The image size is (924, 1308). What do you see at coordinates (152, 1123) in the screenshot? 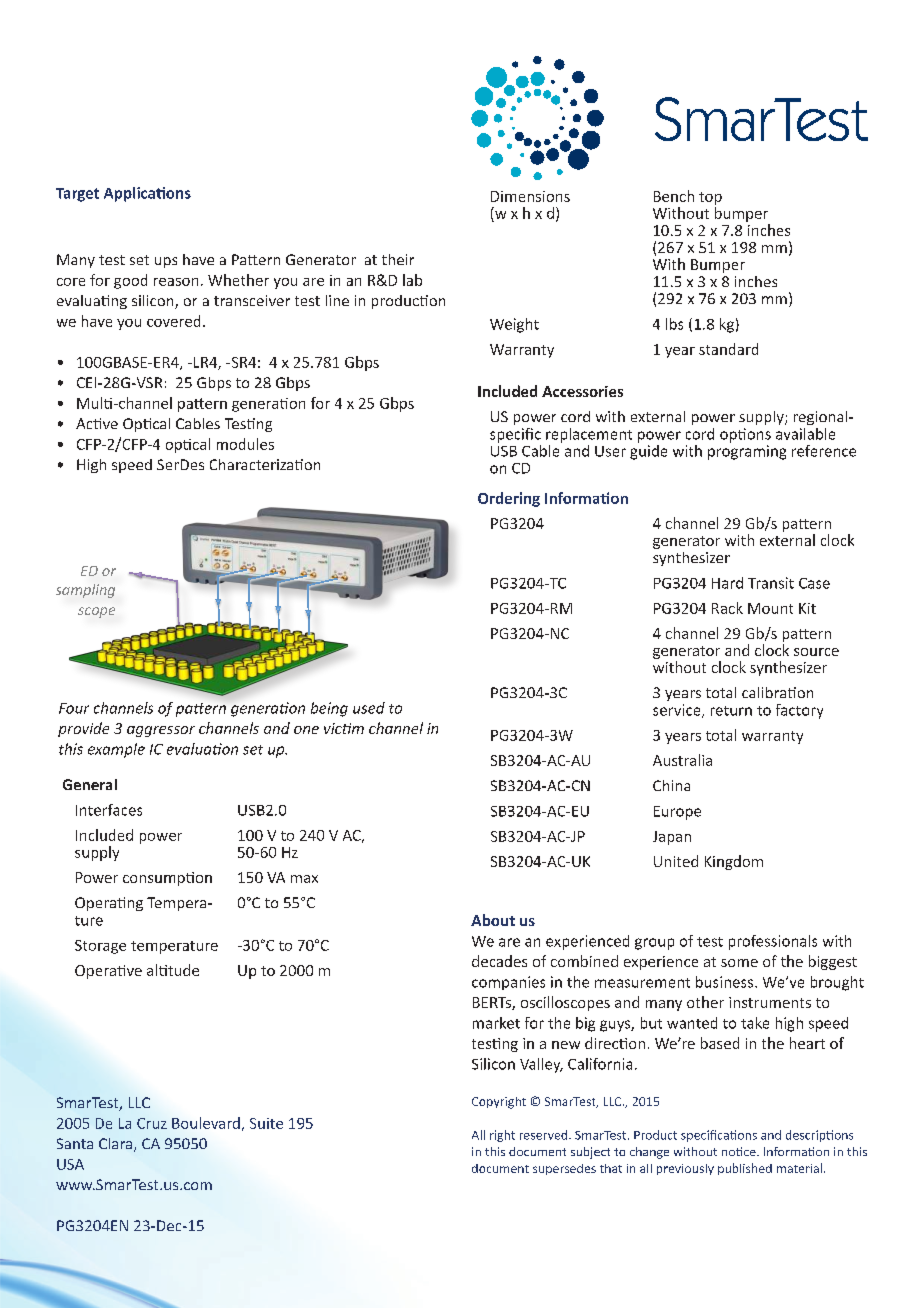
I see `Cruz` at bounding box center [152, 1123].
